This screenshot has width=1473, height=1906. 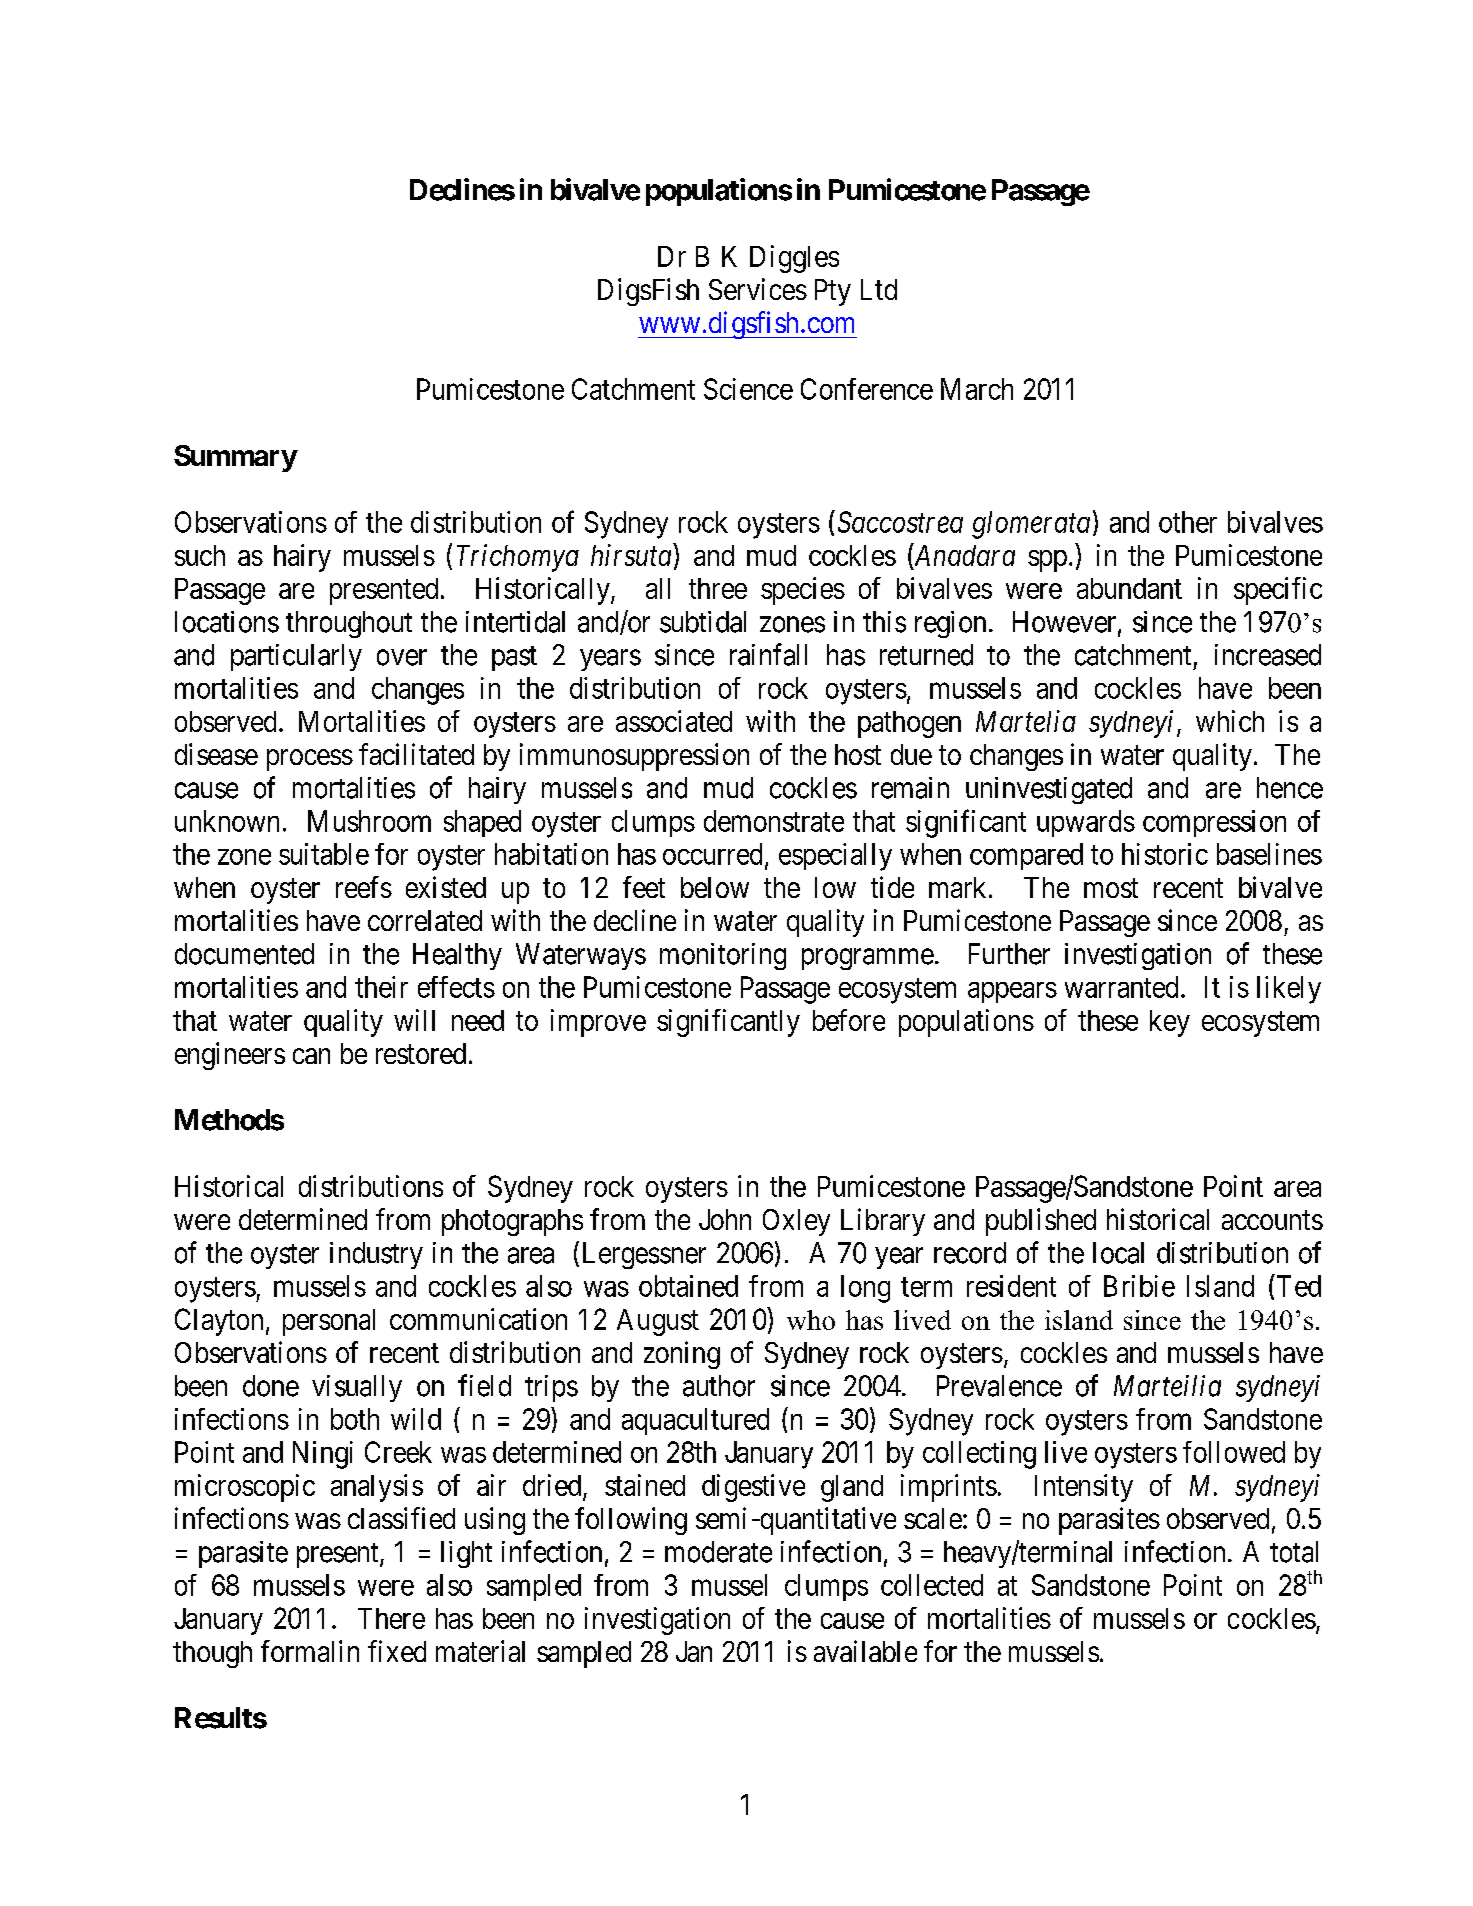 I want to click on Services, so click(x=758, y=289).
